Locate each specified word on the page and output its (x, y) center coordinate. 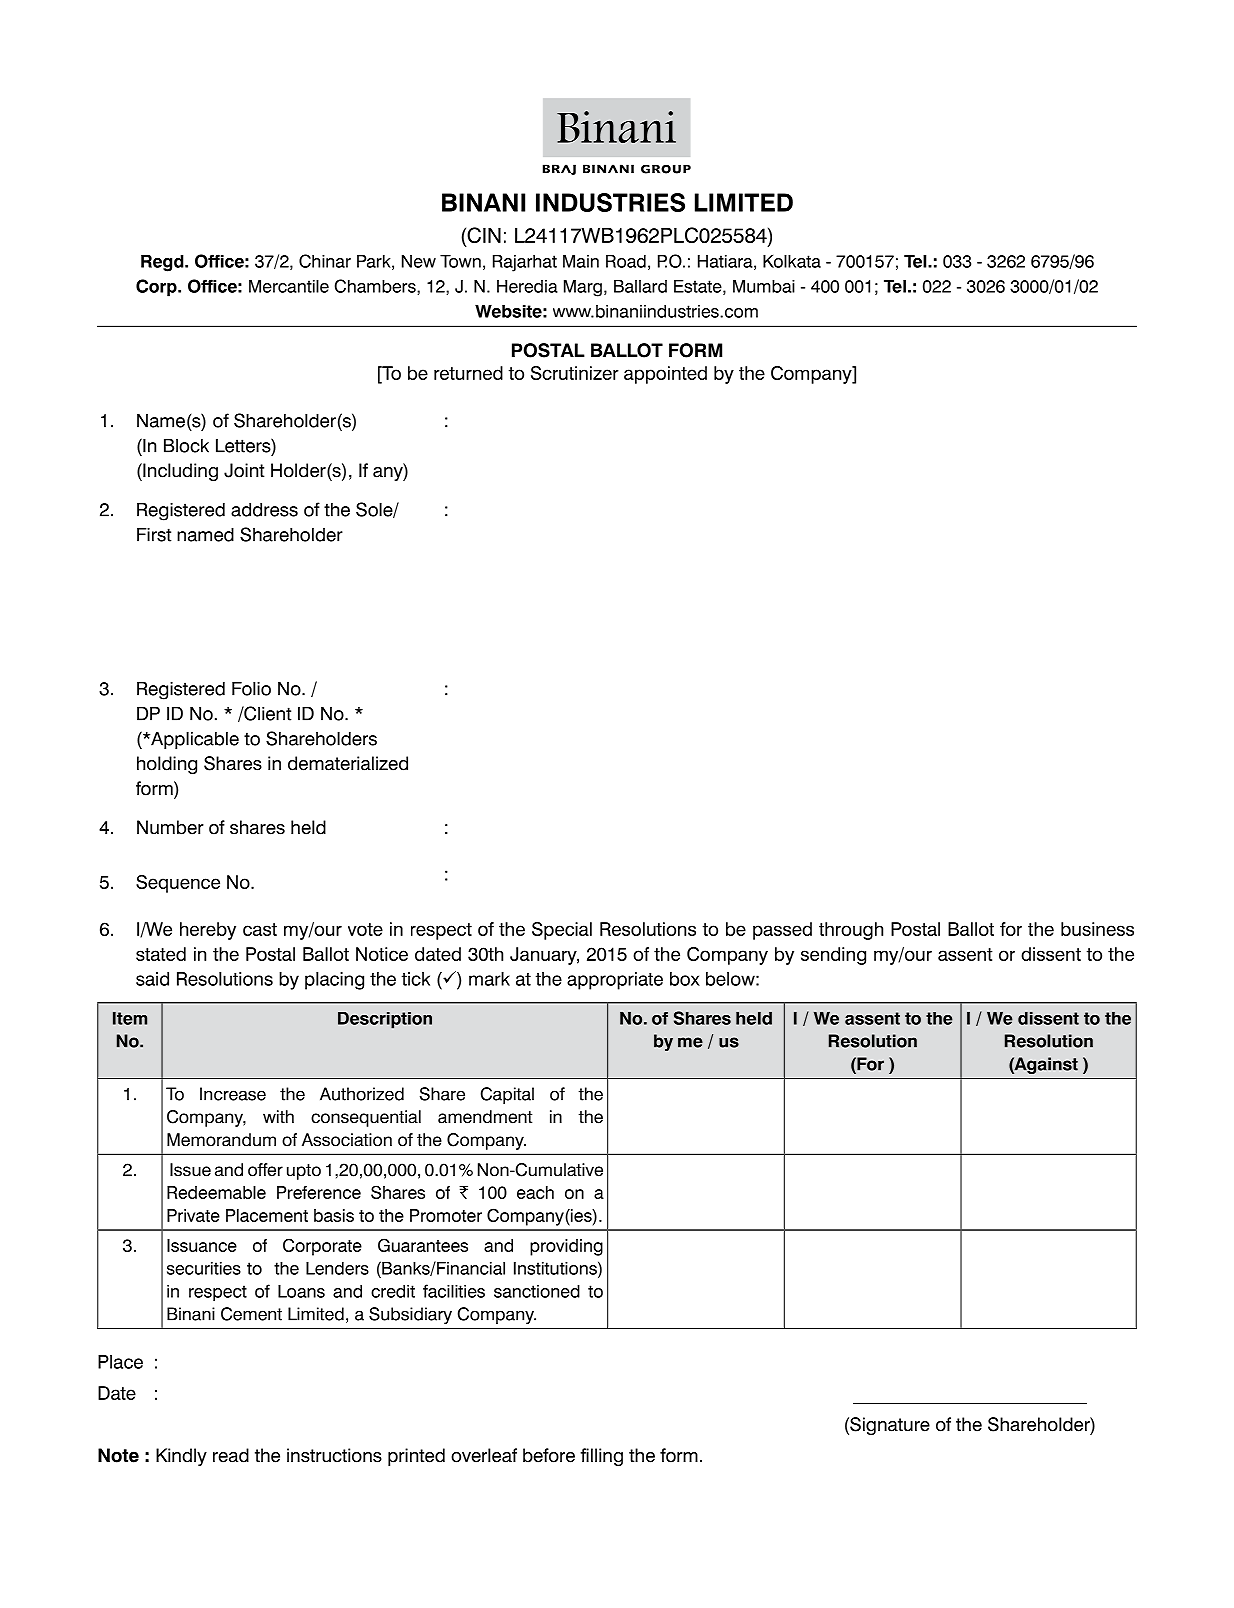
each (535, 1192)
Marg (583, 288)
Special (562, 931)
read (231, 1455)
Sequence (178, 884)
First (154, 534)
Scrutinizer (575, 373)
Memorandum (221, 1140)
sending (833, 956)
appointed (665, 375)
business (1097, 929)
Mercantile (289, 286)
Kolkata (792, 261)
